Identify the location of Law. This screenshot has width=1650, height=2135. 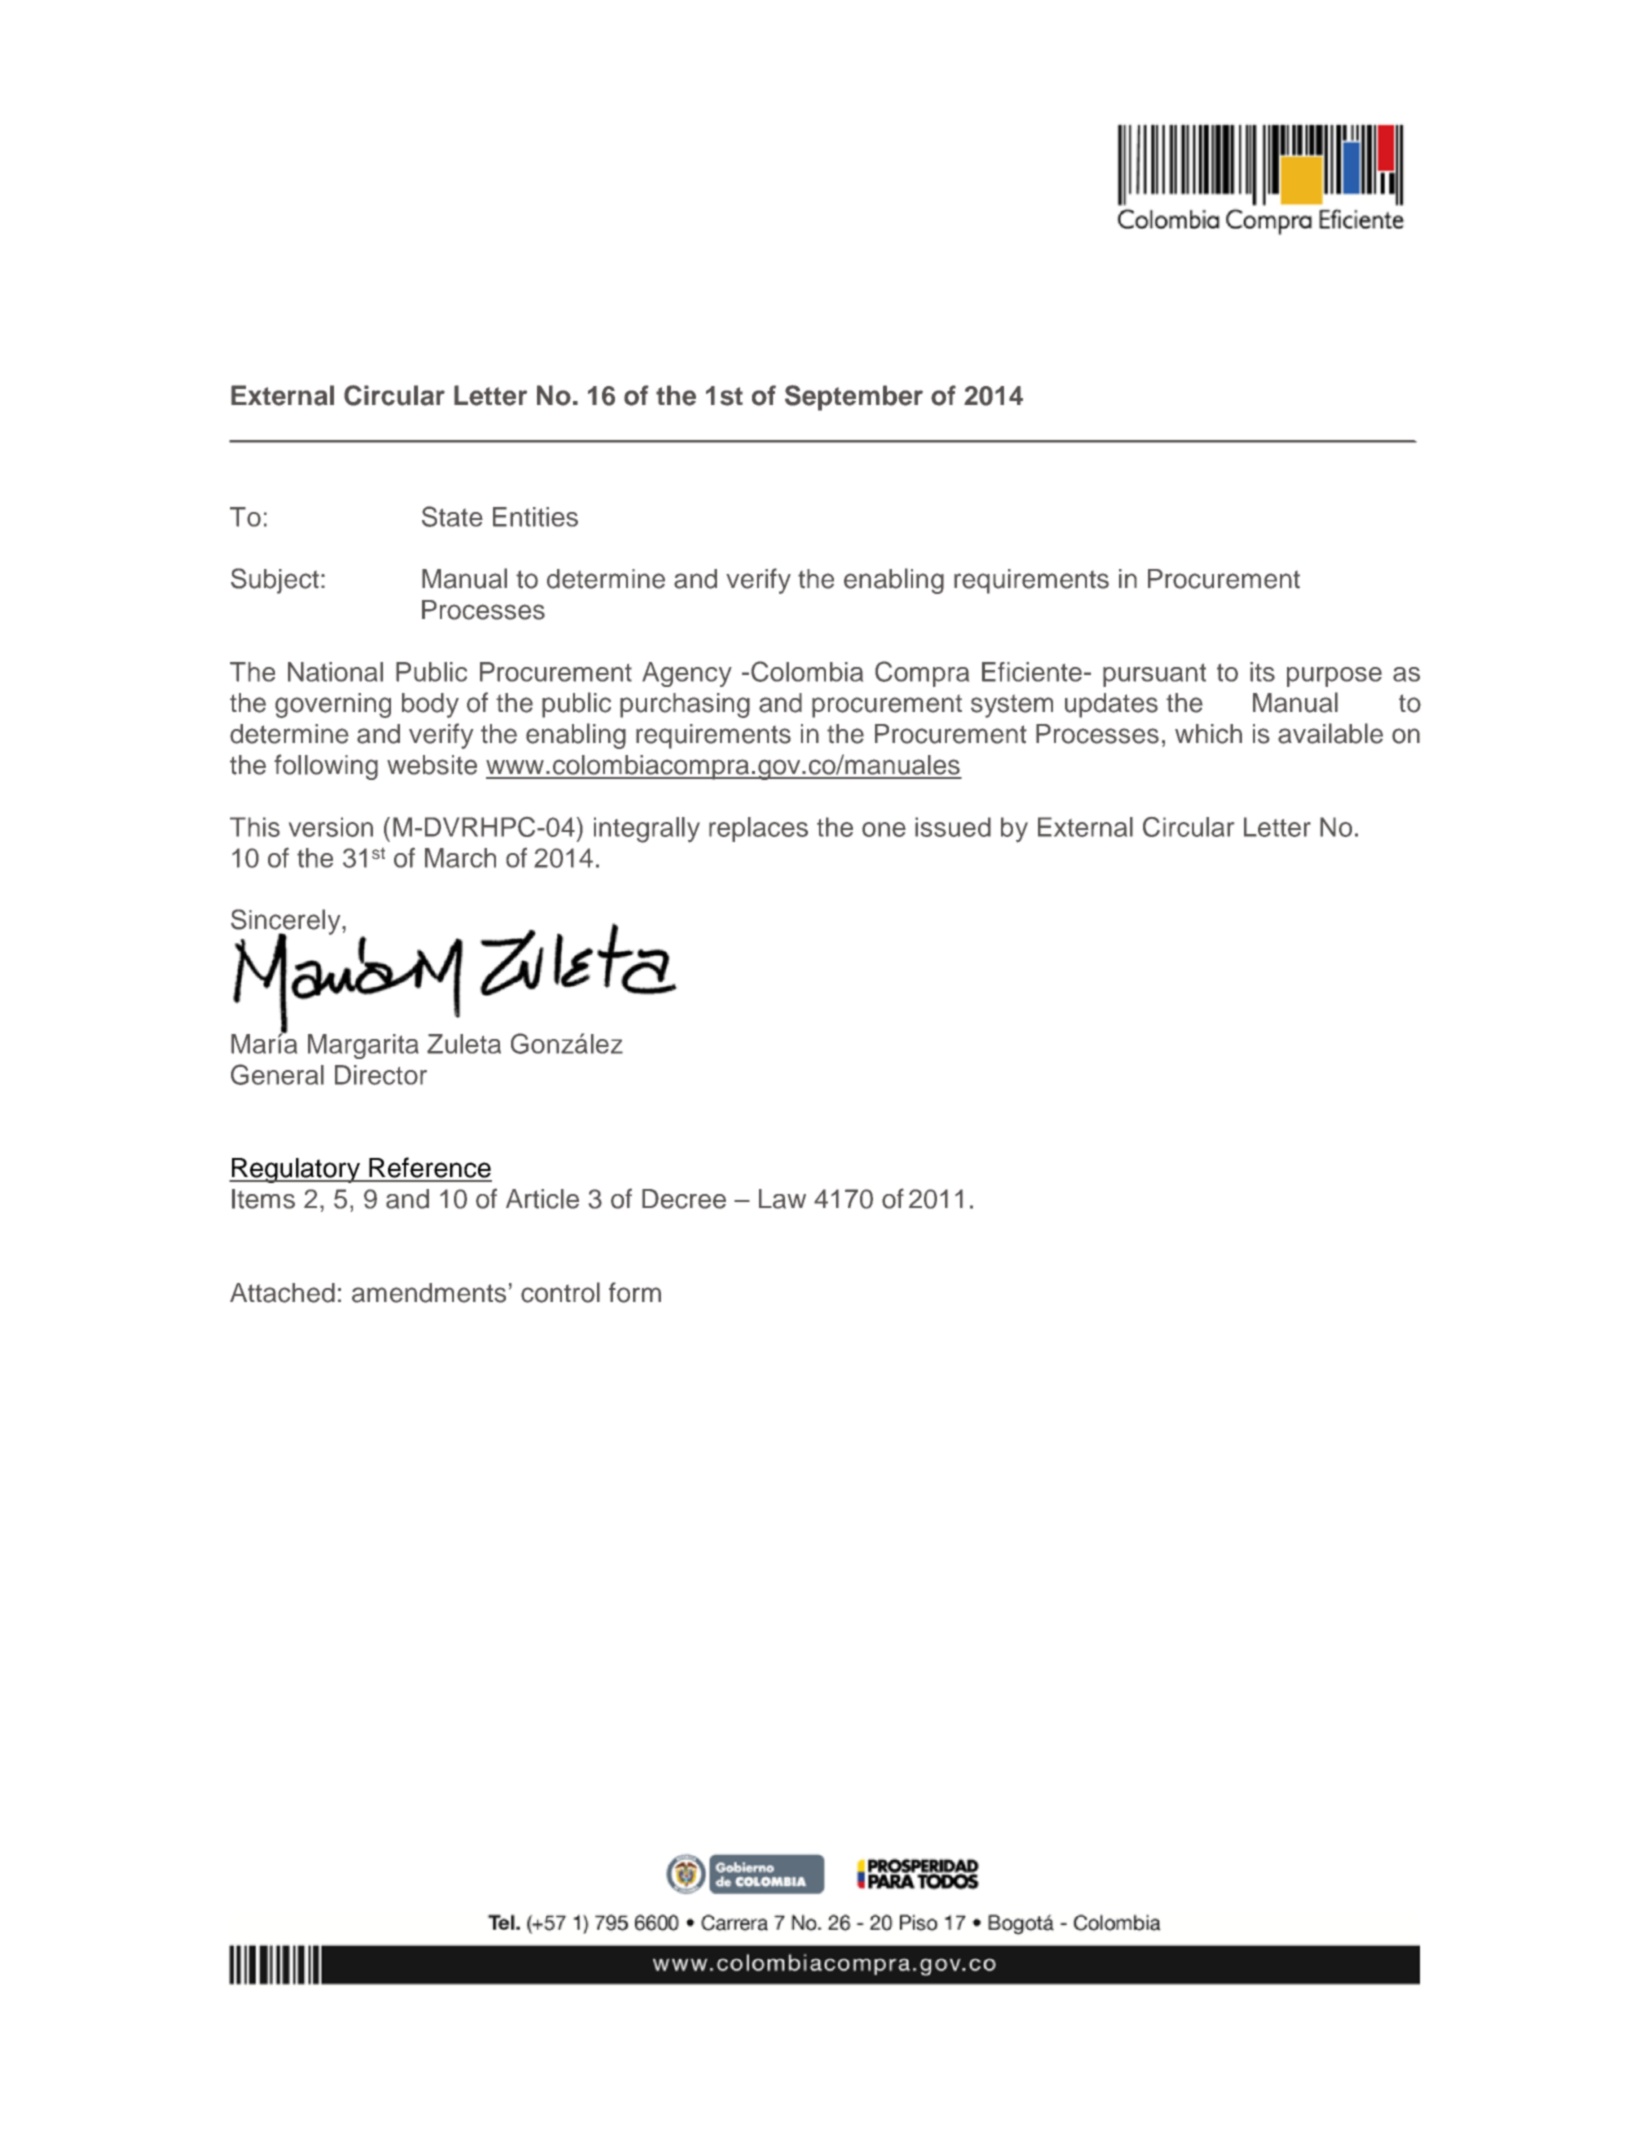
(782, 1199).
